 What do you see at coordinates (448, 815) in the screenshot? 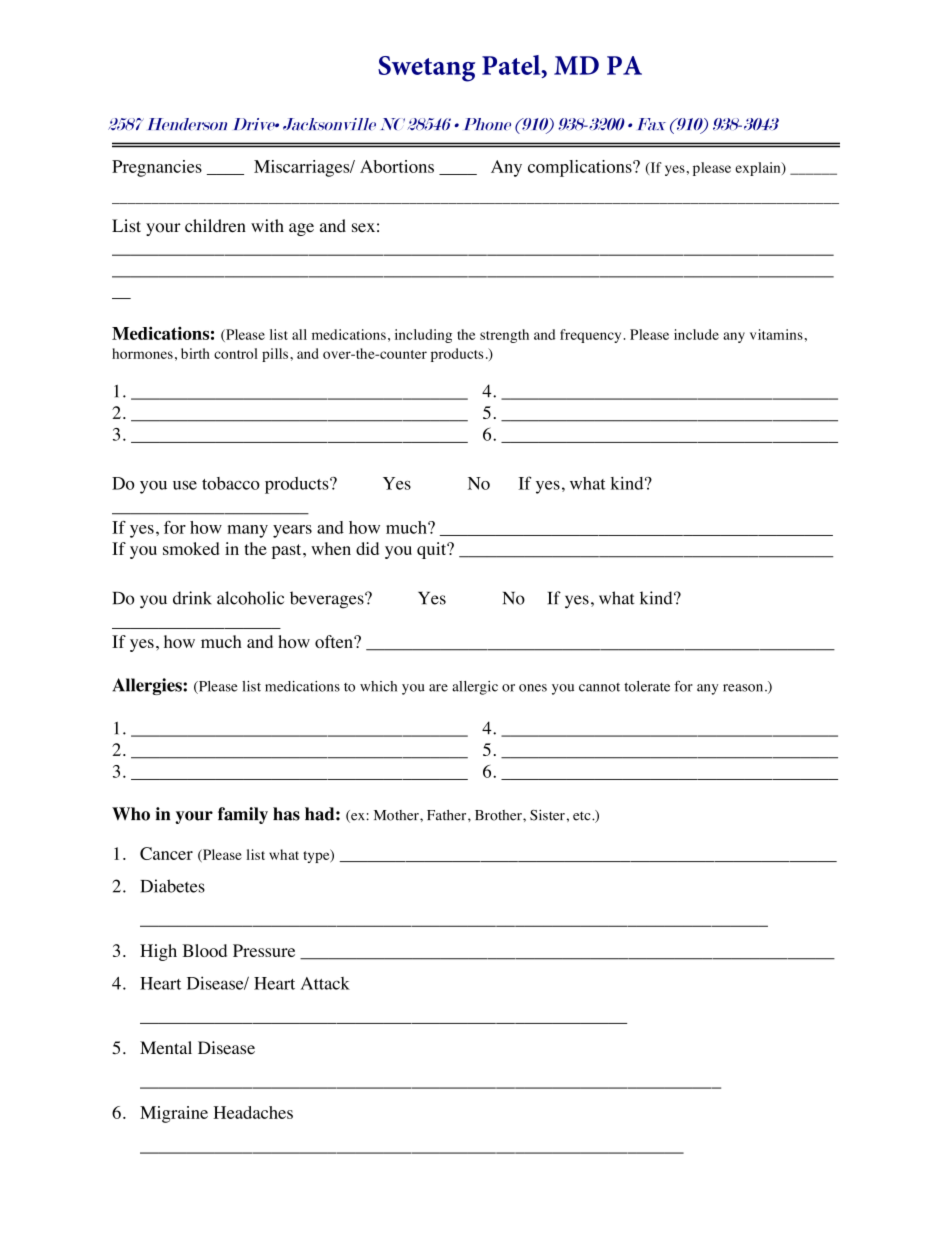
I see `Father` at bounding box center [448, 815].
